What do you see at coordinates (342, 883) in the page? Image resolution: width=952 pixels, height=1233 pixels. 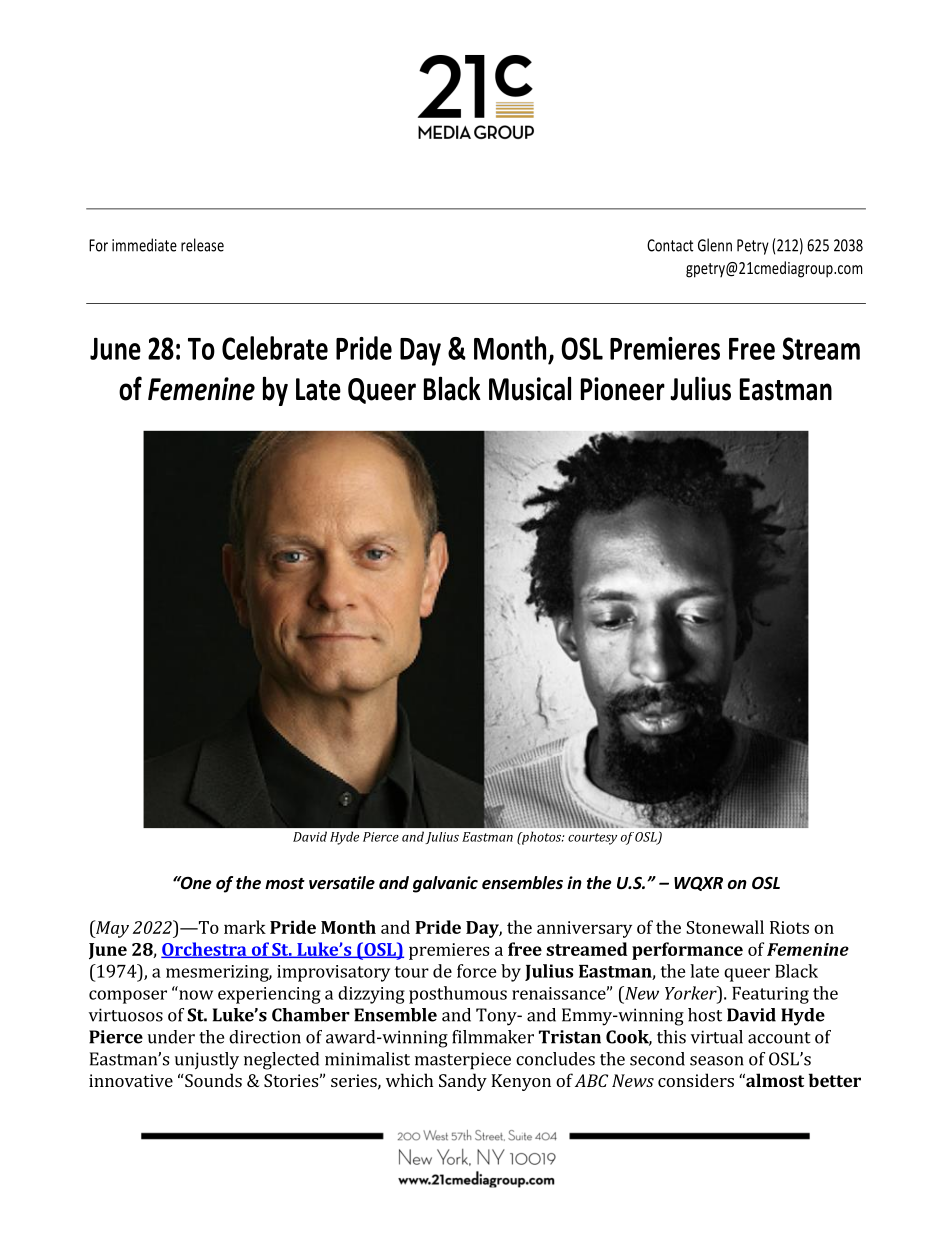 I see `versatile` at bounding box center [342, 883].
